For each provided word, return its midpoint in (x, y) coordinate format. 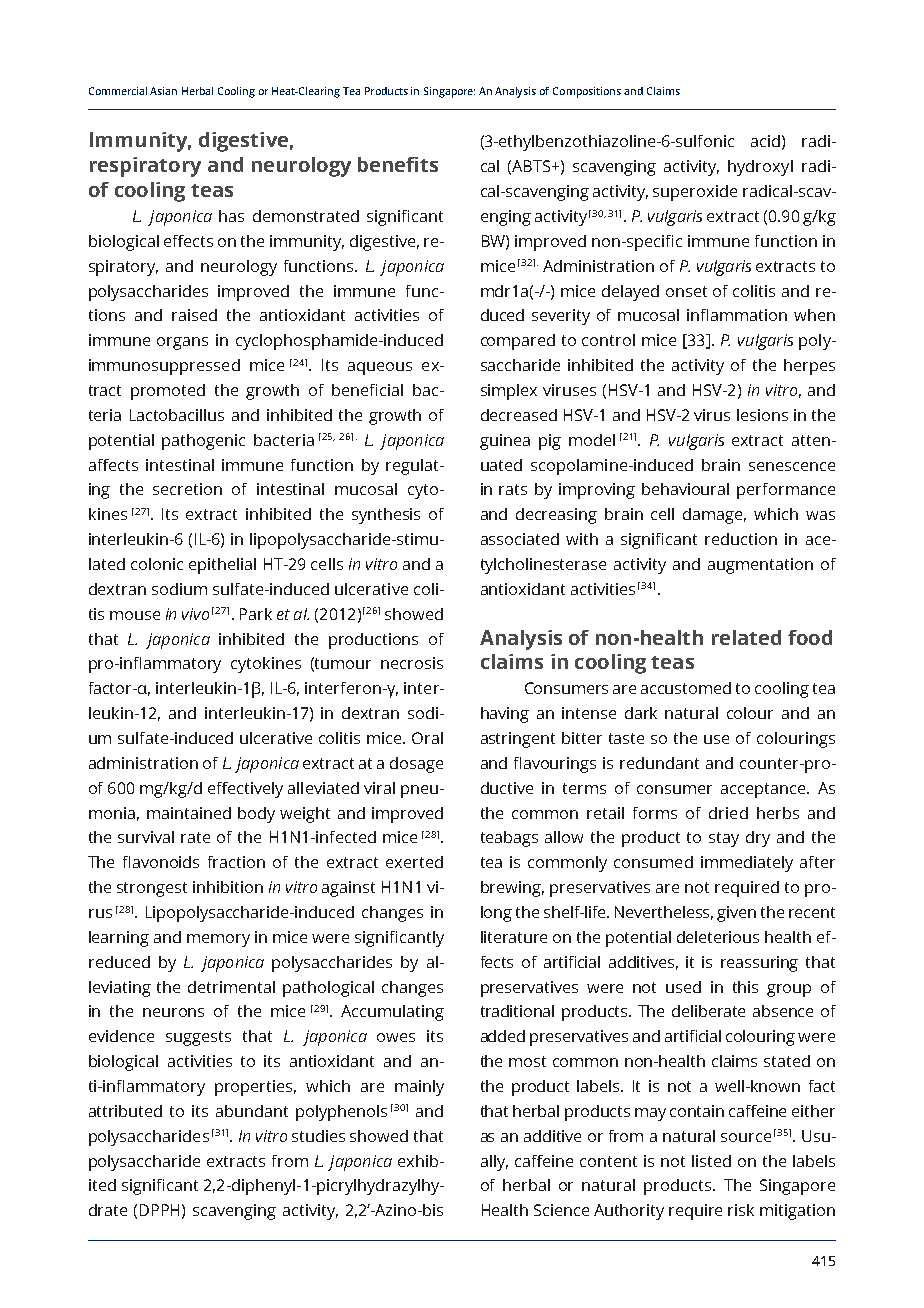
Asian (163, 91)
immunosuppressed (164, 367)
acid (765, 141)
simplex (509, 392)
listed (711, 1161)
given (736, 914)
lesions (762, 415)
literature (514, 937)
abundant (252, 1111)
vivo (195, 614)
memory (218, 940)
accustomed (686, 688)
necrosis (412, 663)
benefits (398, 164)
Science (561, 1210)
